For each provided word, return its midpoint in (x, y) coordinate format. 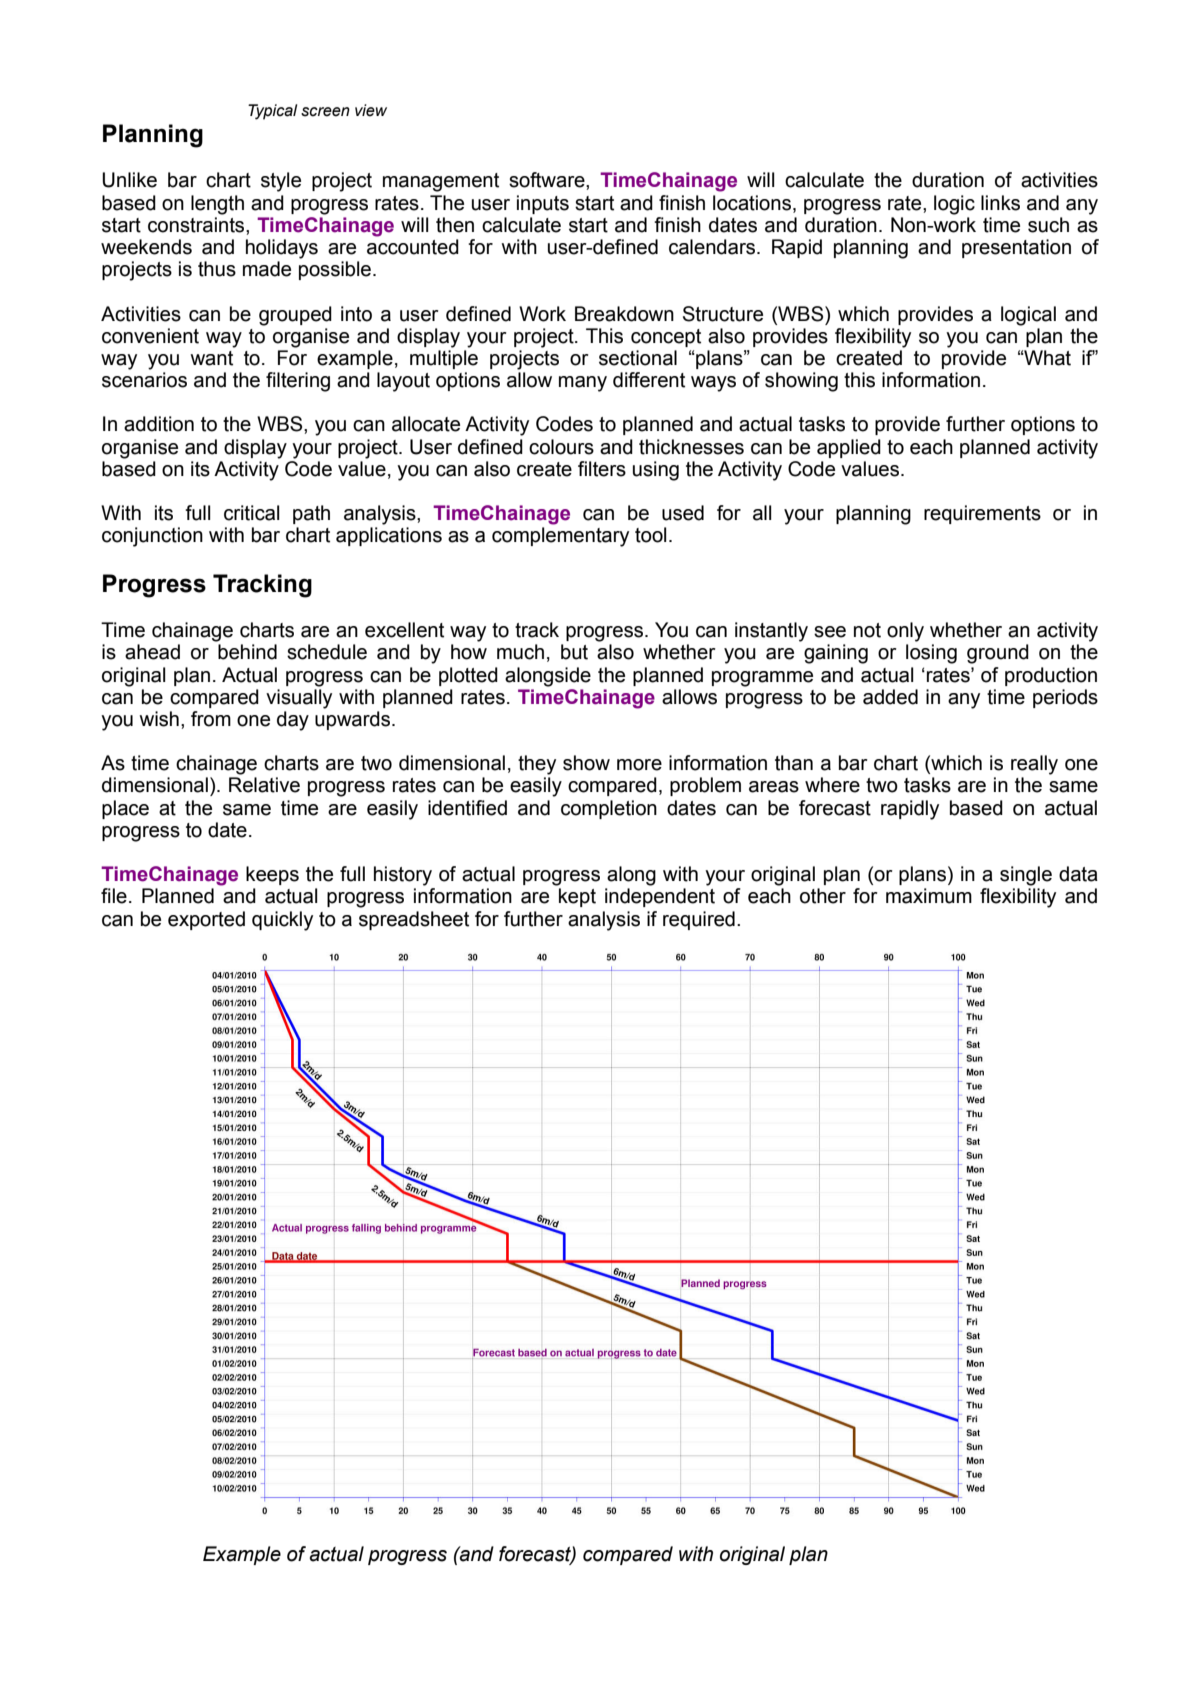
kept (577, 897)
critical (251, 513)
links (1000, 203)
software (548, 180)
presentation (1016, 248)
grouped (295, 316)
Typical (272, 112)
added (890, 697)
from (211, 719)
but (574, 652)
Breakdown (624, 314)
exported (206, 920)
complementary (560, 537)
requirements (982, 514)
